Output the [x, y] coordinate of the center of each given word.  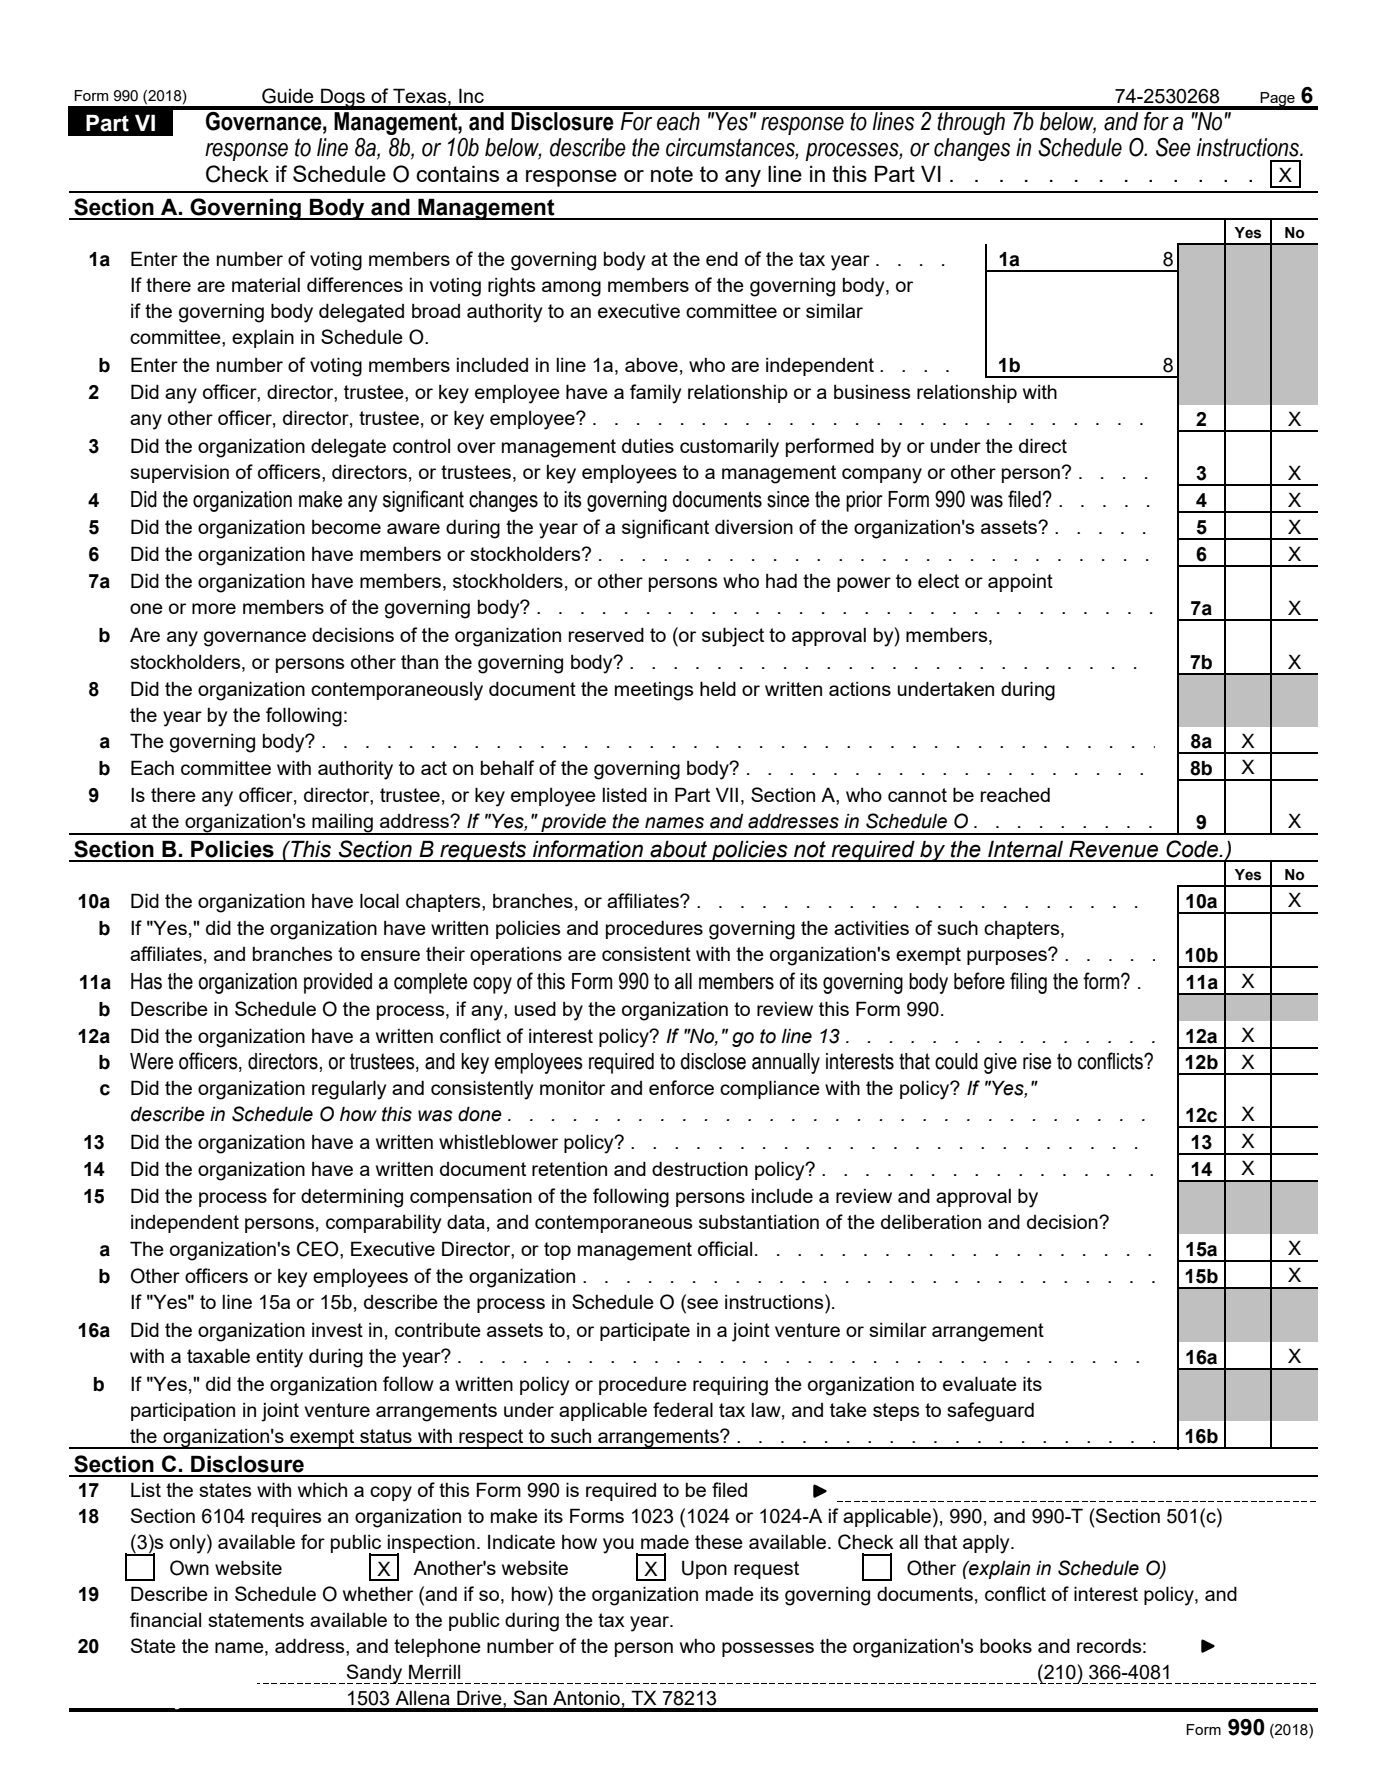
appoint [1020, 582]
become [346, 526]
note [672, 174]
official [725, 1248]
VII [727, 794]
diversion [754, 526]
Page [1278, 100]
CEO [319, 1249]
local [379, 900]
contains [457, 173]
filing [1028, 983]
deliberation [931, 1221]
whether [378, 1593]
